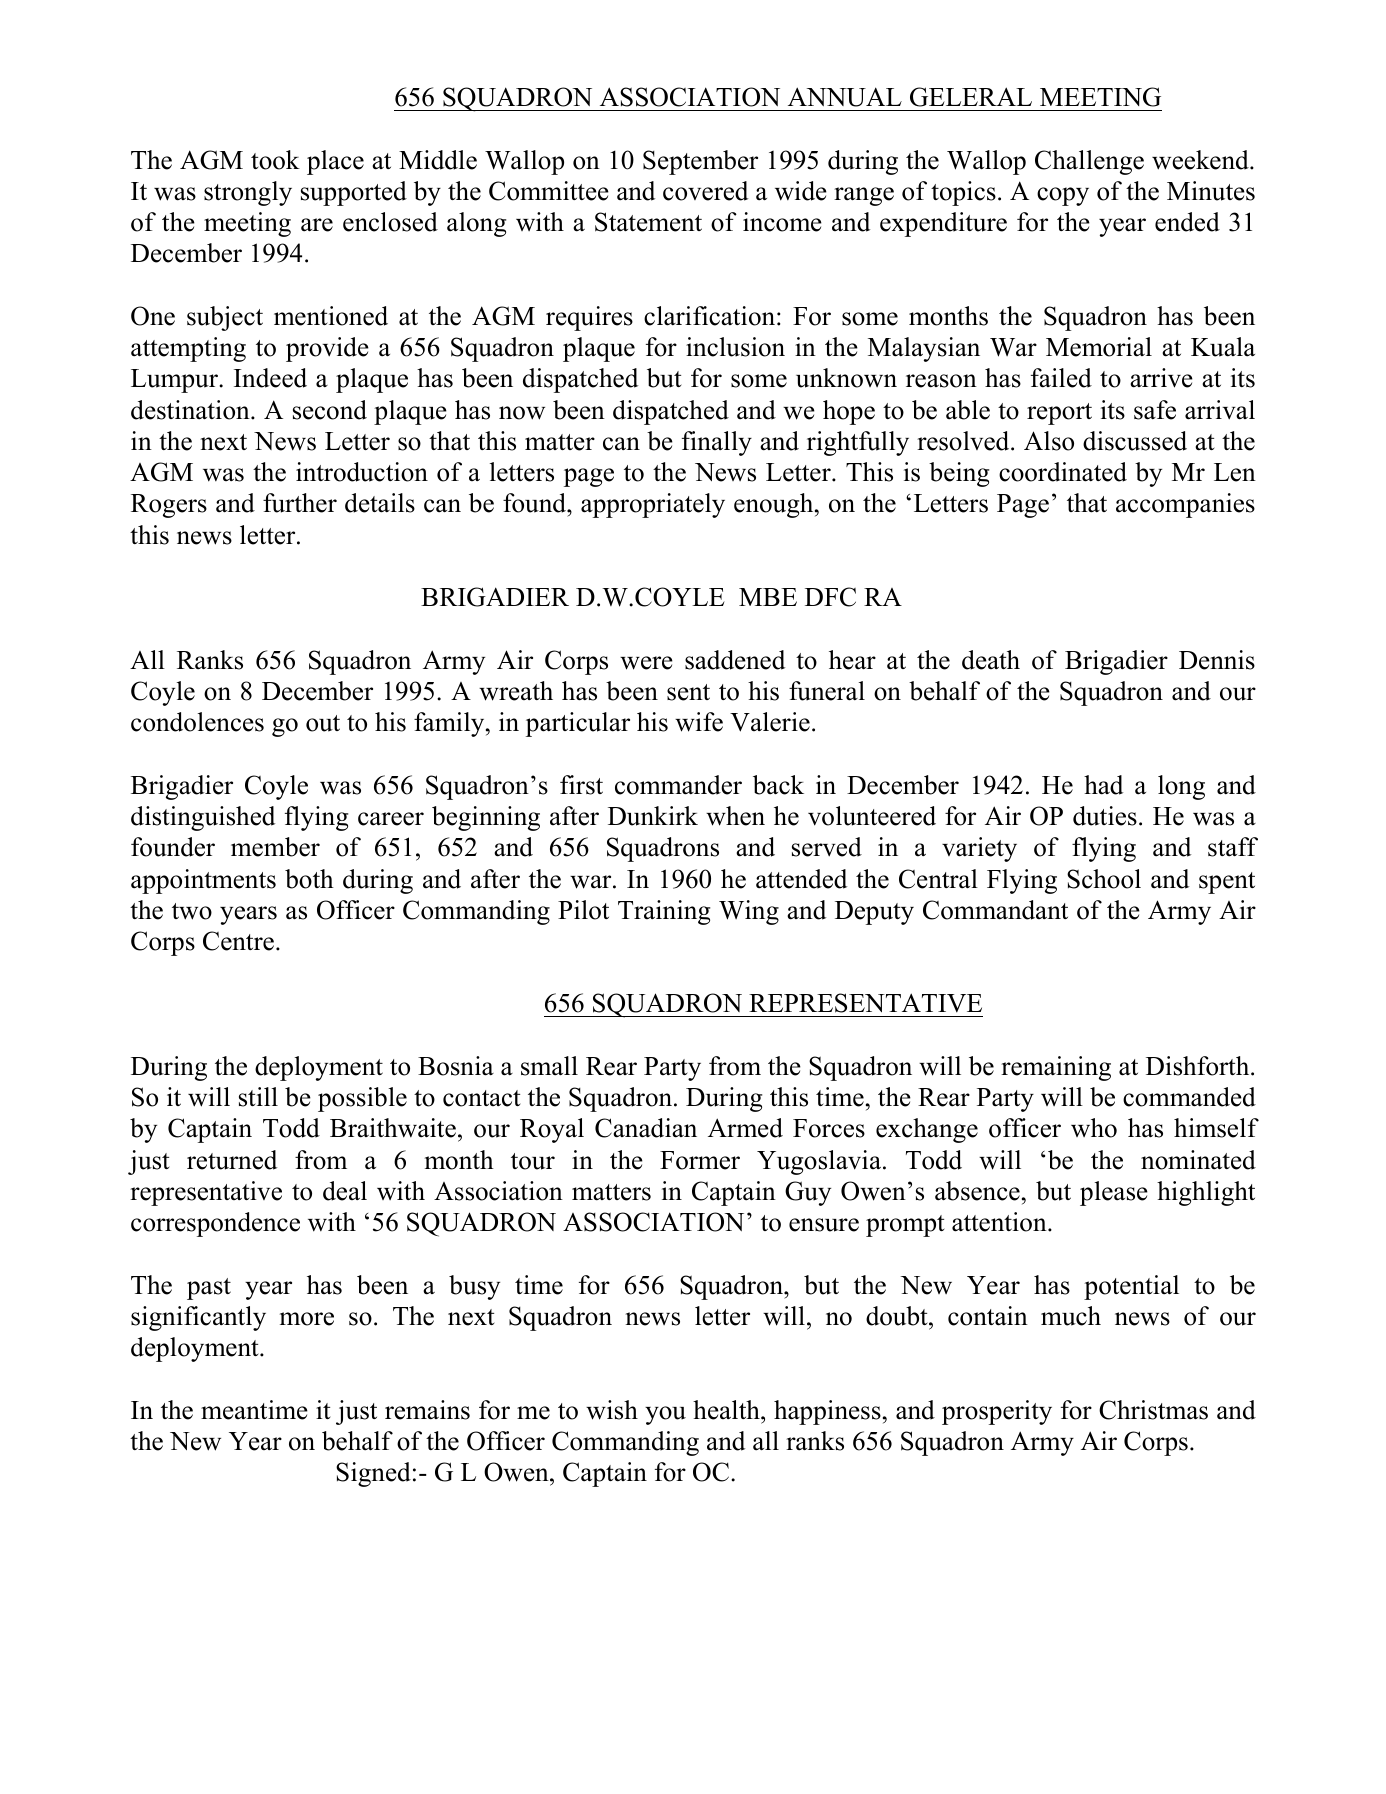  What do you see at coordinates (1217, 660) in the screenshot?
I see `Dennis` at bounding box center [1217, 660].
